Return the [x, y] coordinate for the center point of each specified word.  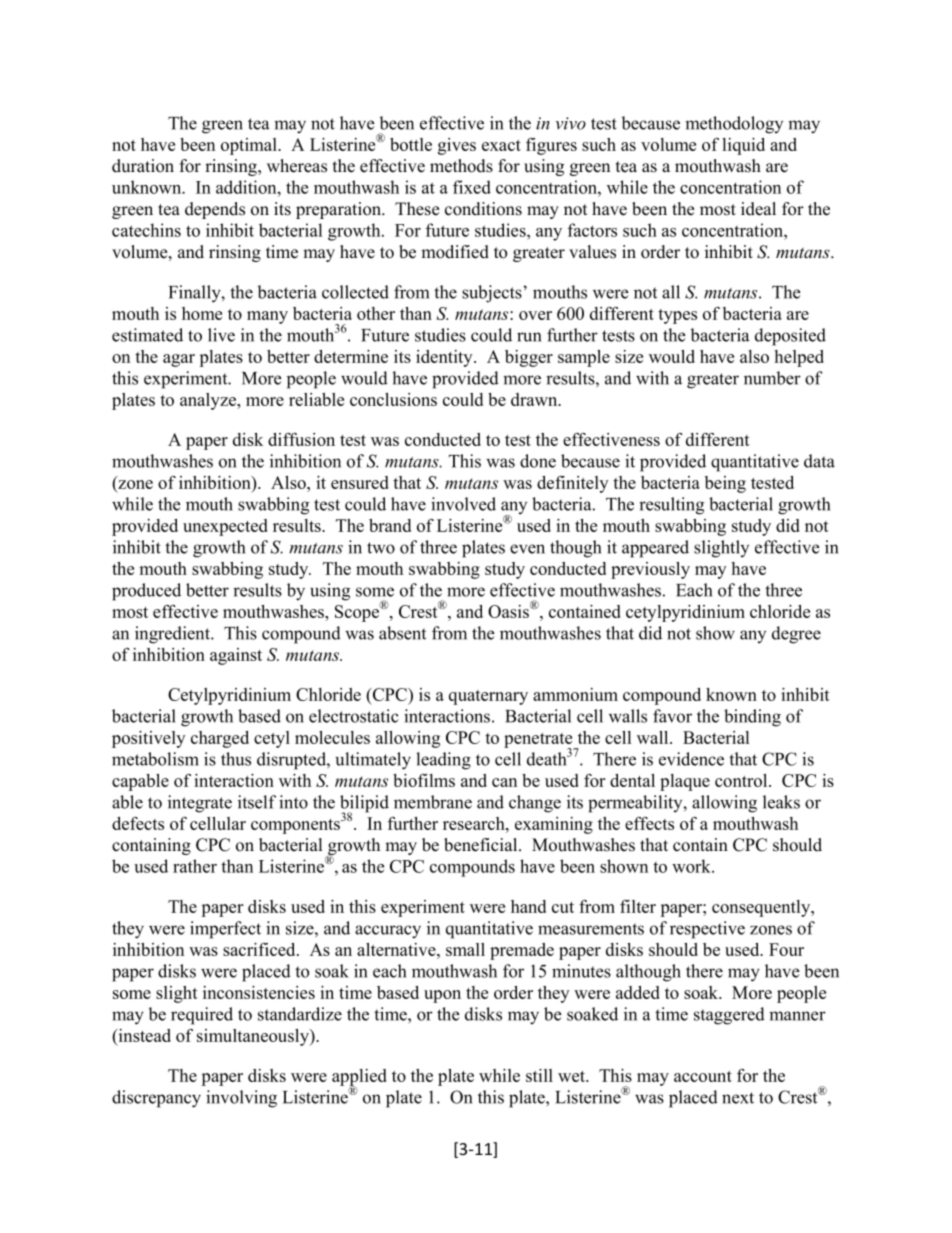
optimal [250, 146]
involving [241, 1099]
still [539, 1075]
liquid [743, 146]
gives [457, 146]
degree [796, 635]
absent [402, 633]
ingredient [174, 635]
